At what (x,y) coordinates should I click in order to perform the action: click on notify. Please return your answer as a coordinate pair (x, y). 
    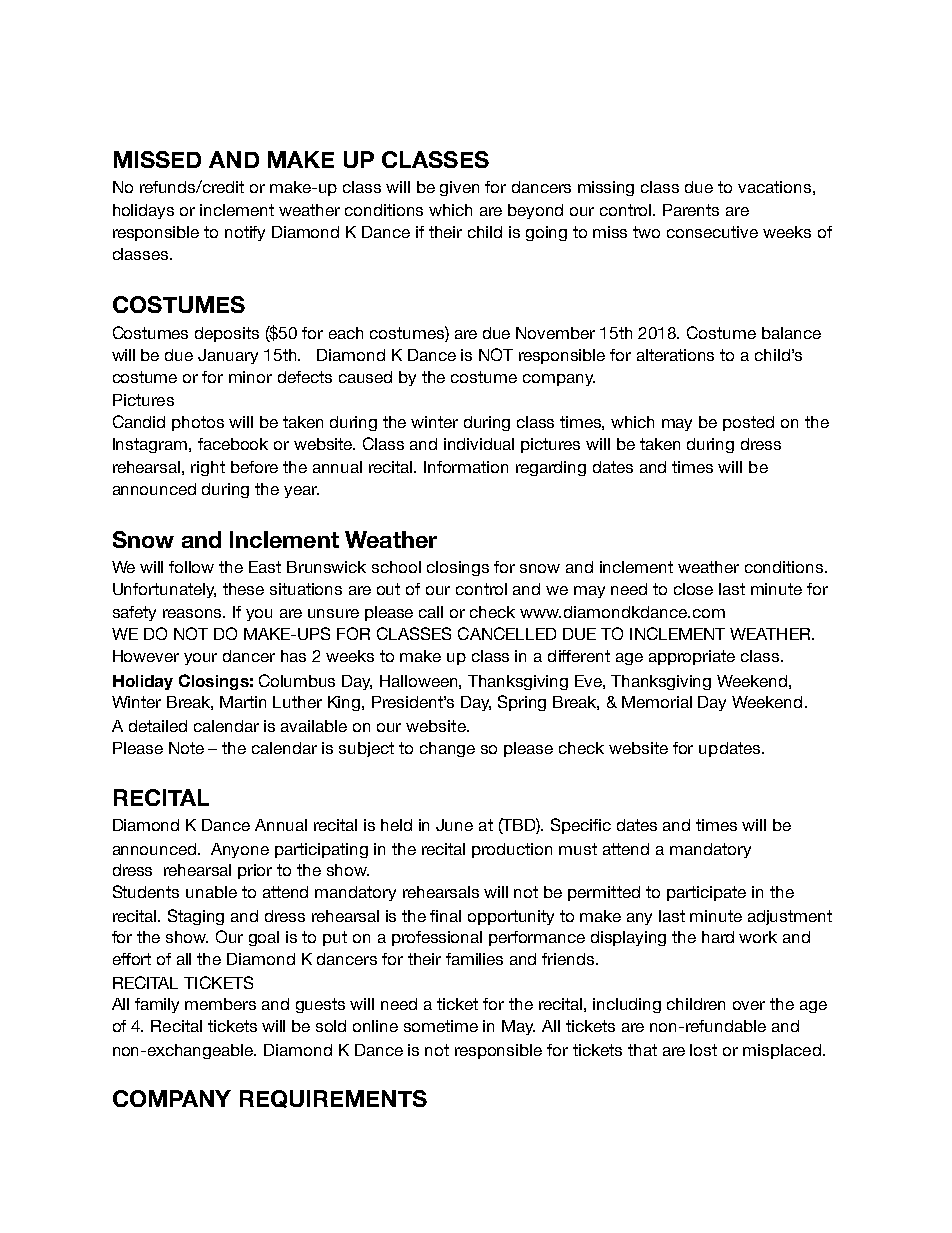
    Looking at the image, I should click on (245, 233).
